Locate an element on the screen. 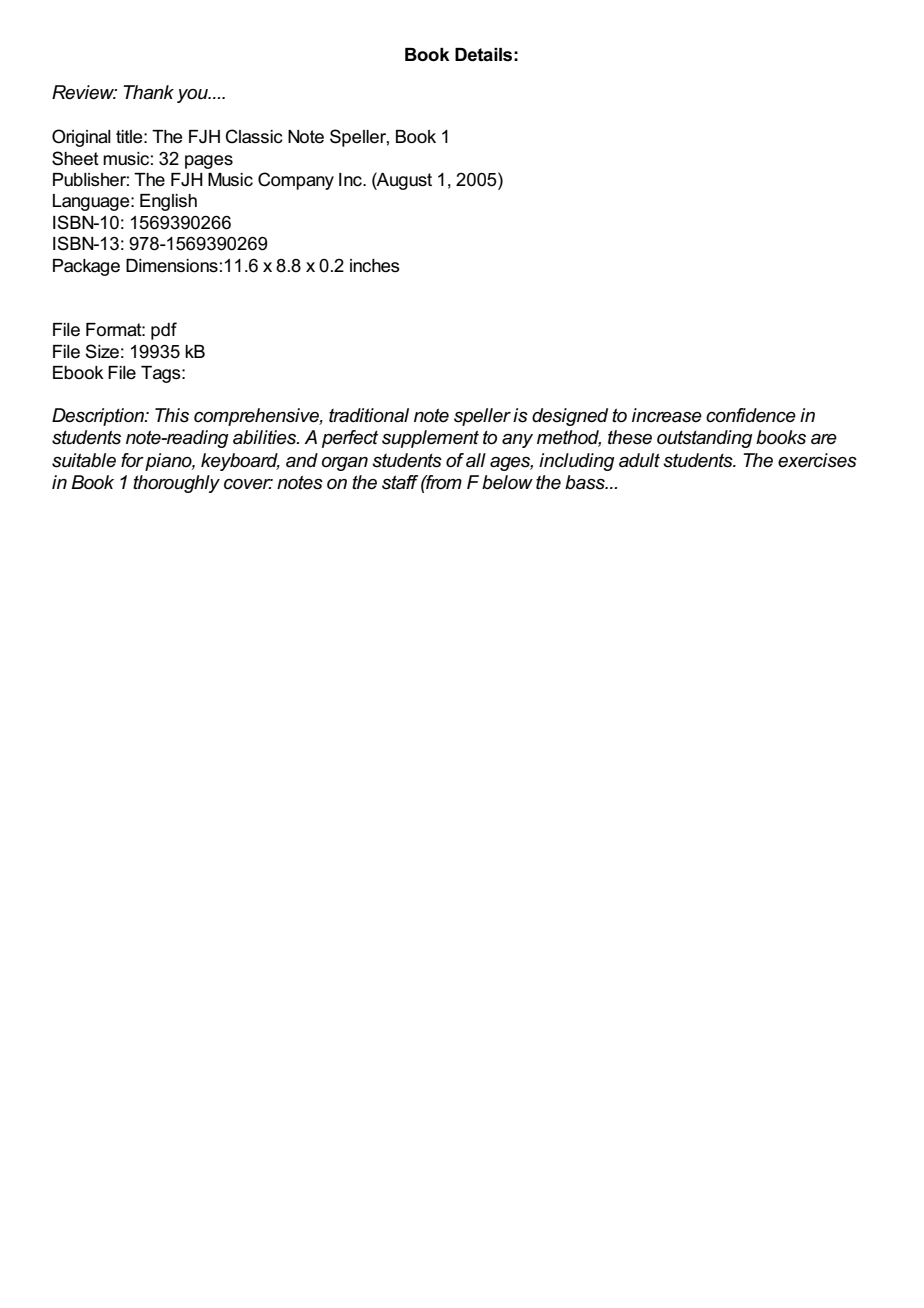 The image size is (924, 1308). Package is located at coordinates (86, 267).
